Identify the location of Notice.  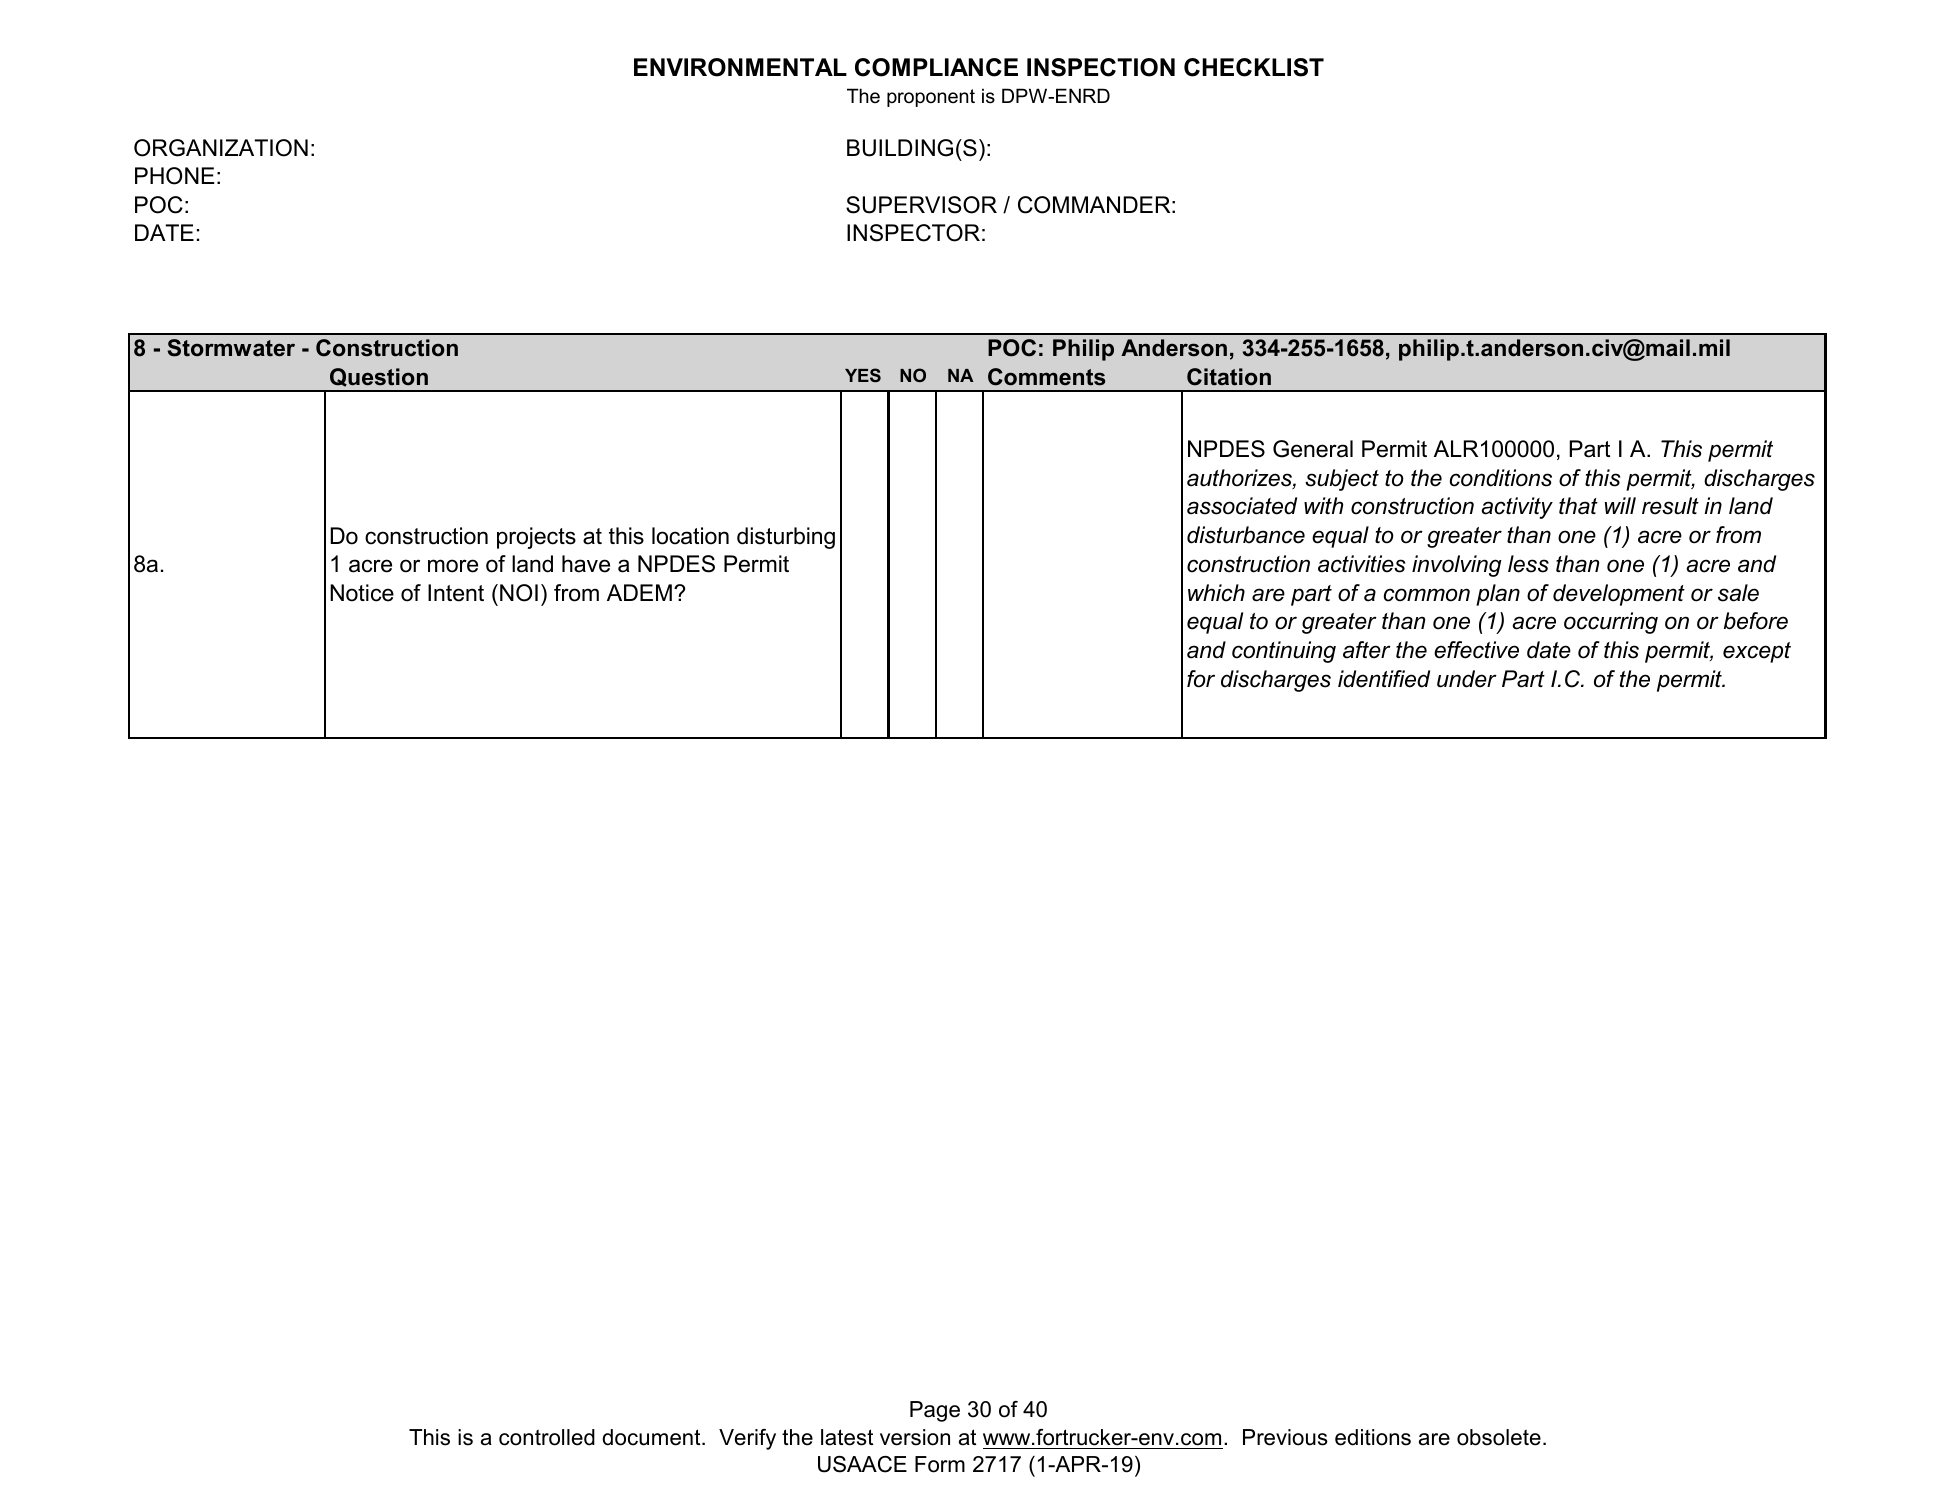
(362, 593).
